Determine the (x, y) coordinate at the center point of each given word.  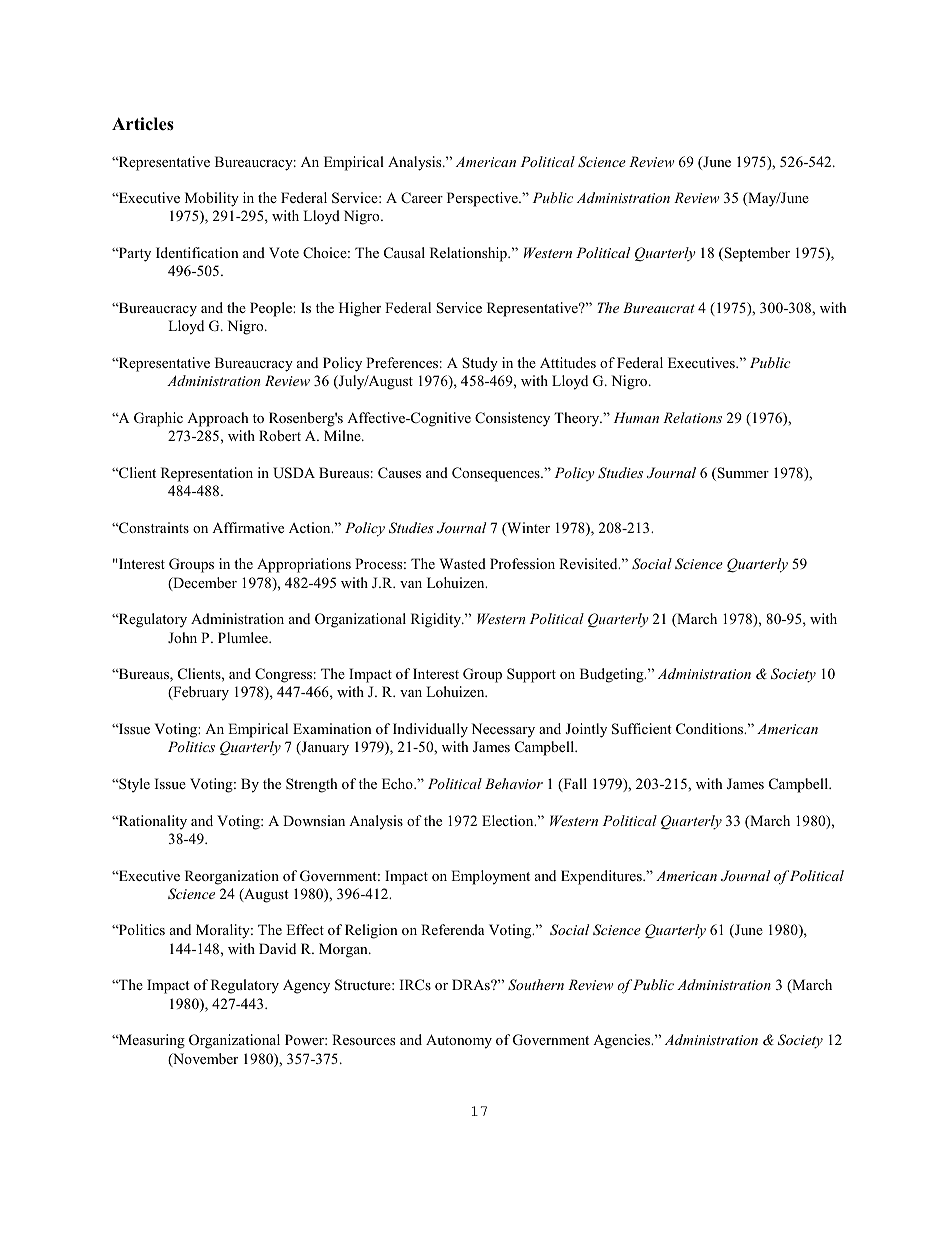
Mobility (212, 199)
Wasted (462, 563)
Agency (306, 986)
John (182, 637)
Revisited (589, 563)
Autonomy (459, 1041)
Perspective (483, 199)
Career (422, 198)
